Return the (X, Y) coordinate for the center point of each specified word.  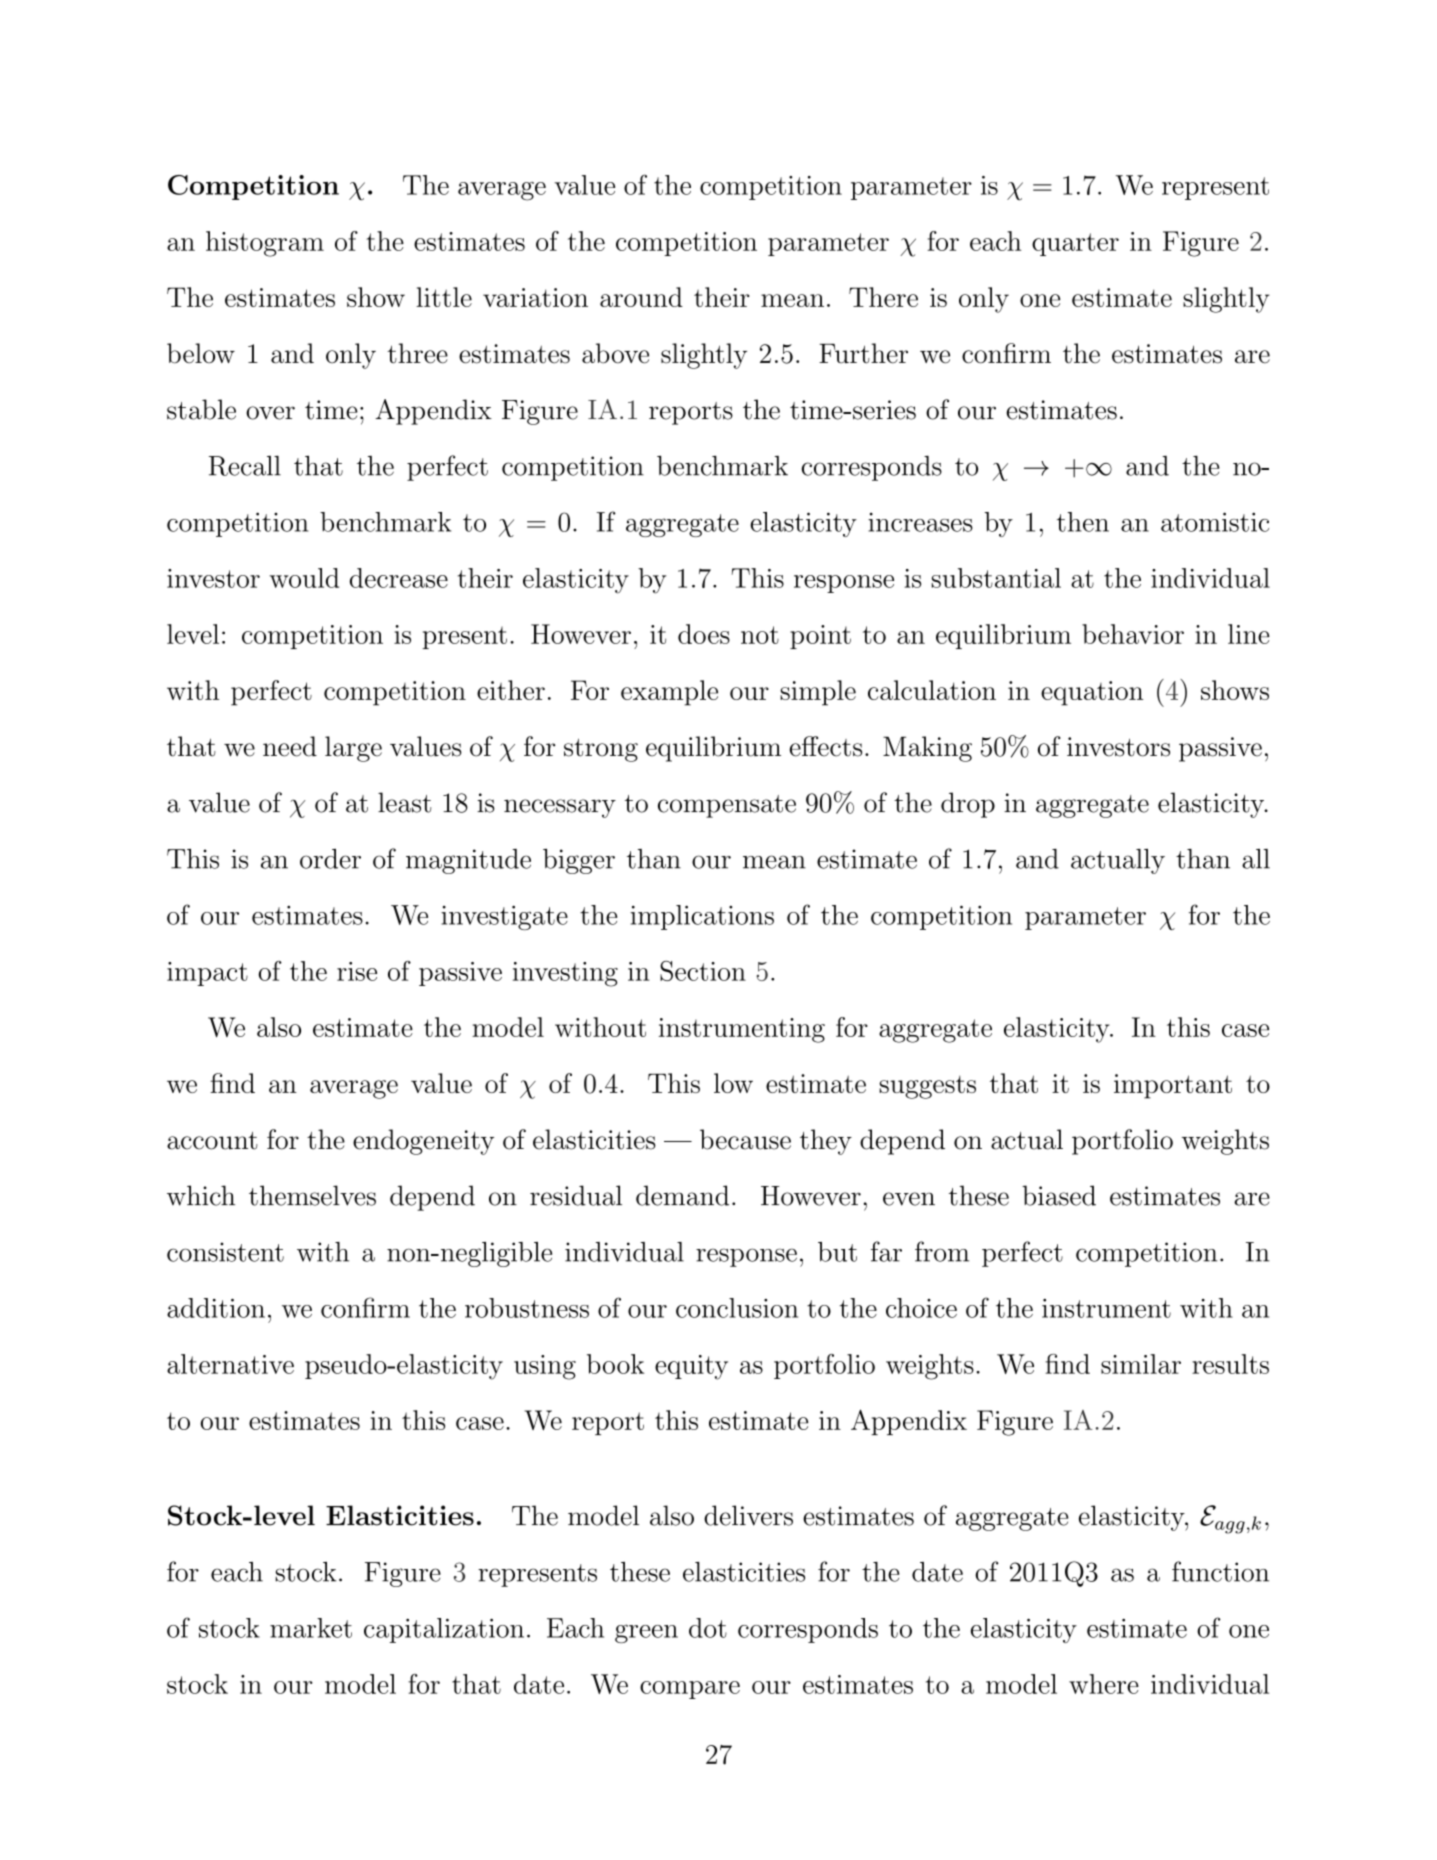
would (304, 578)
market (311, 1628)
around (641, 297)
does (704, 634)
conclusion (737, 1308)
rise (357, 971)
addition (216, 1308)
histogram (265, 244)
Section (703, 971)
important (1173, 1086)
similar (1141, 1364)
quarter (1075, 244)
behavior (1133, 634)
